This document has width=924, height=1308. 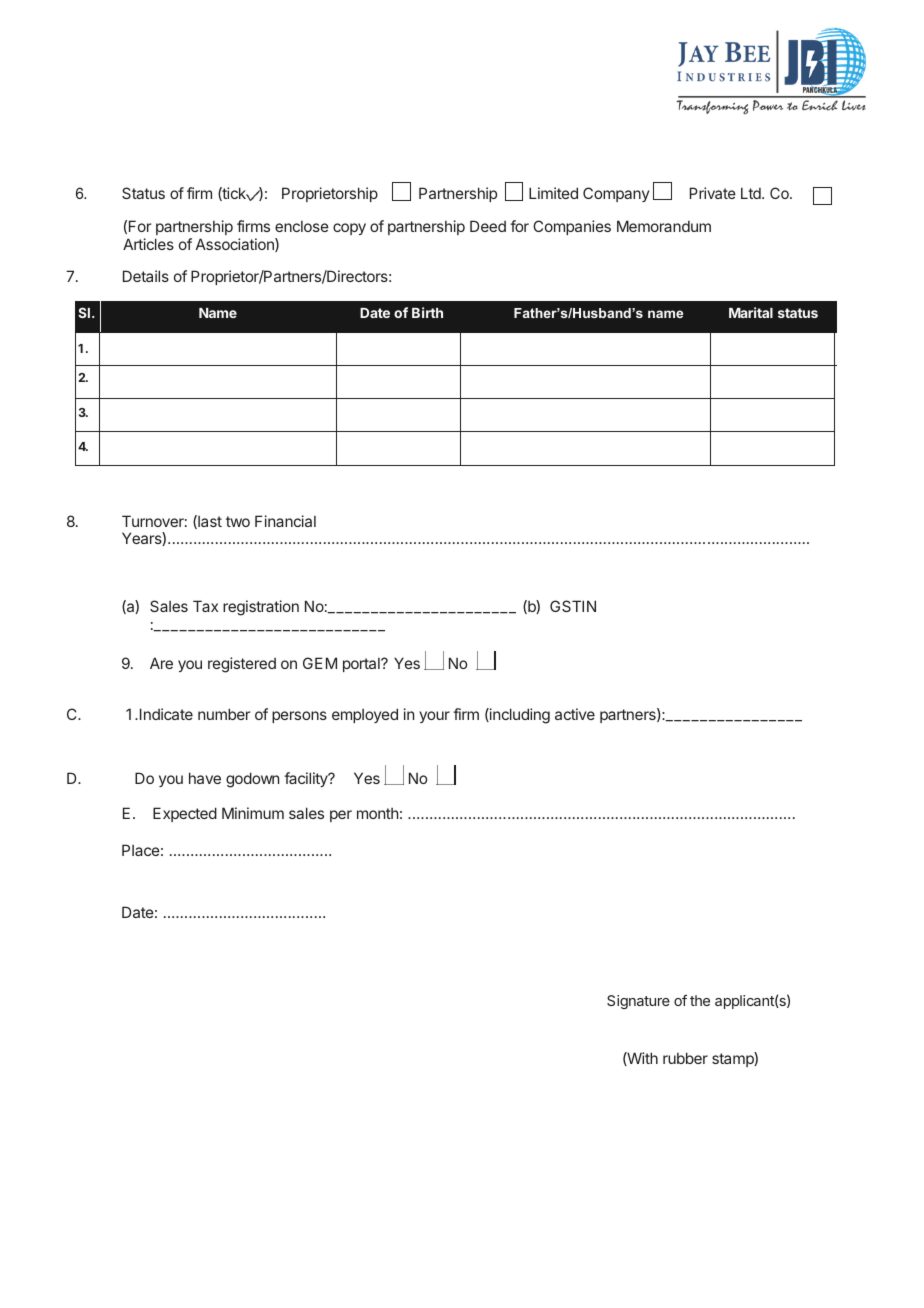 What do you see at coordinates (664, 226) in the document?
I see `Memorandum` at bounding box center [664, 226].
